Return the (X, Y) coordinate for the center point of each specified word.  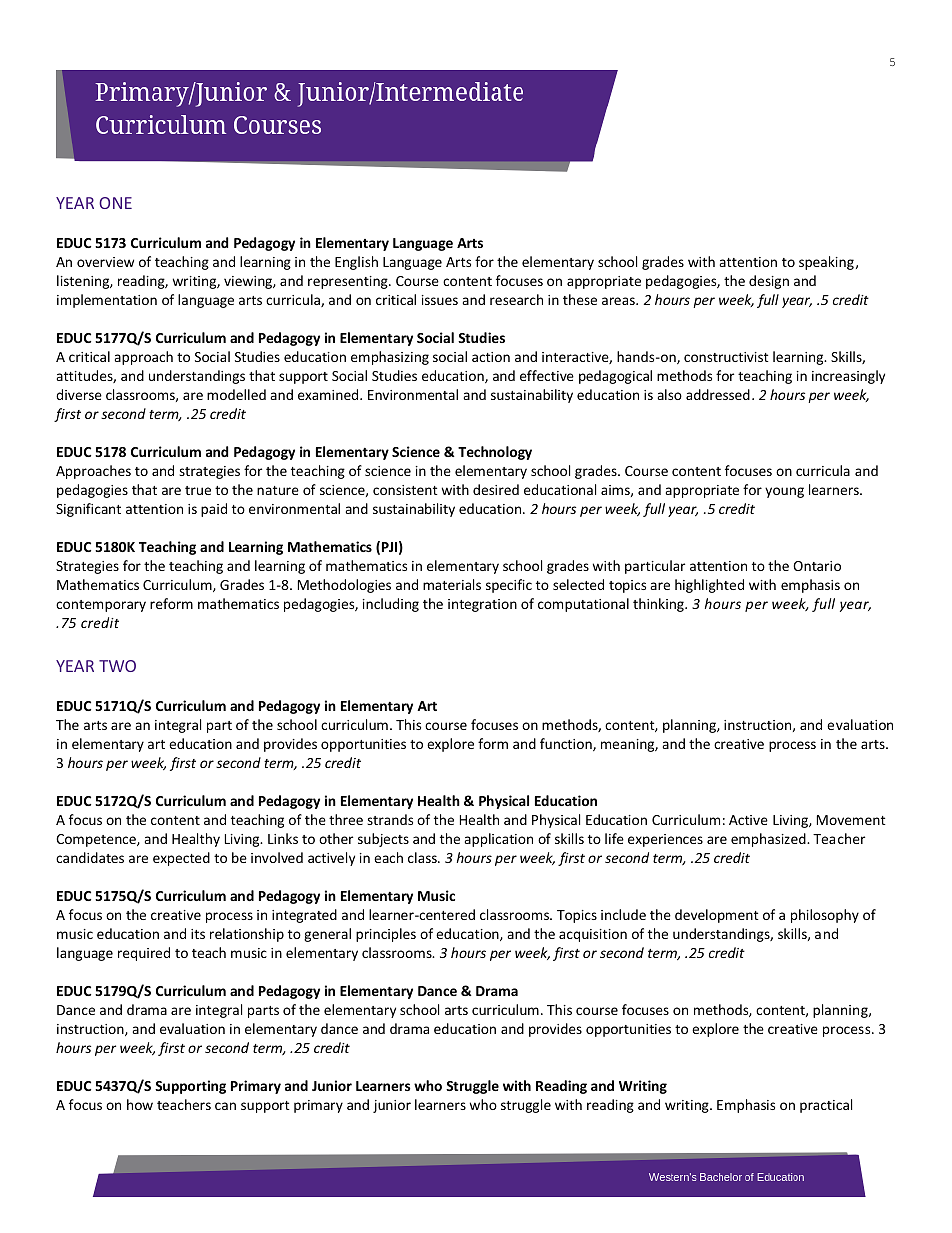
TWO (117, 666)
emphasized (769, 840)
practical (826, 1106)
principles (386, 935)
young (784, 492)
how (140, 1104)
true (198, 490)
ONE (115, 203)
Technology (495, 453)
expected (181, 859)
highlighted (709, 586)
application (498, 840)
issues (440, 300)
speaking (826, 263)
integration (482, 605)
